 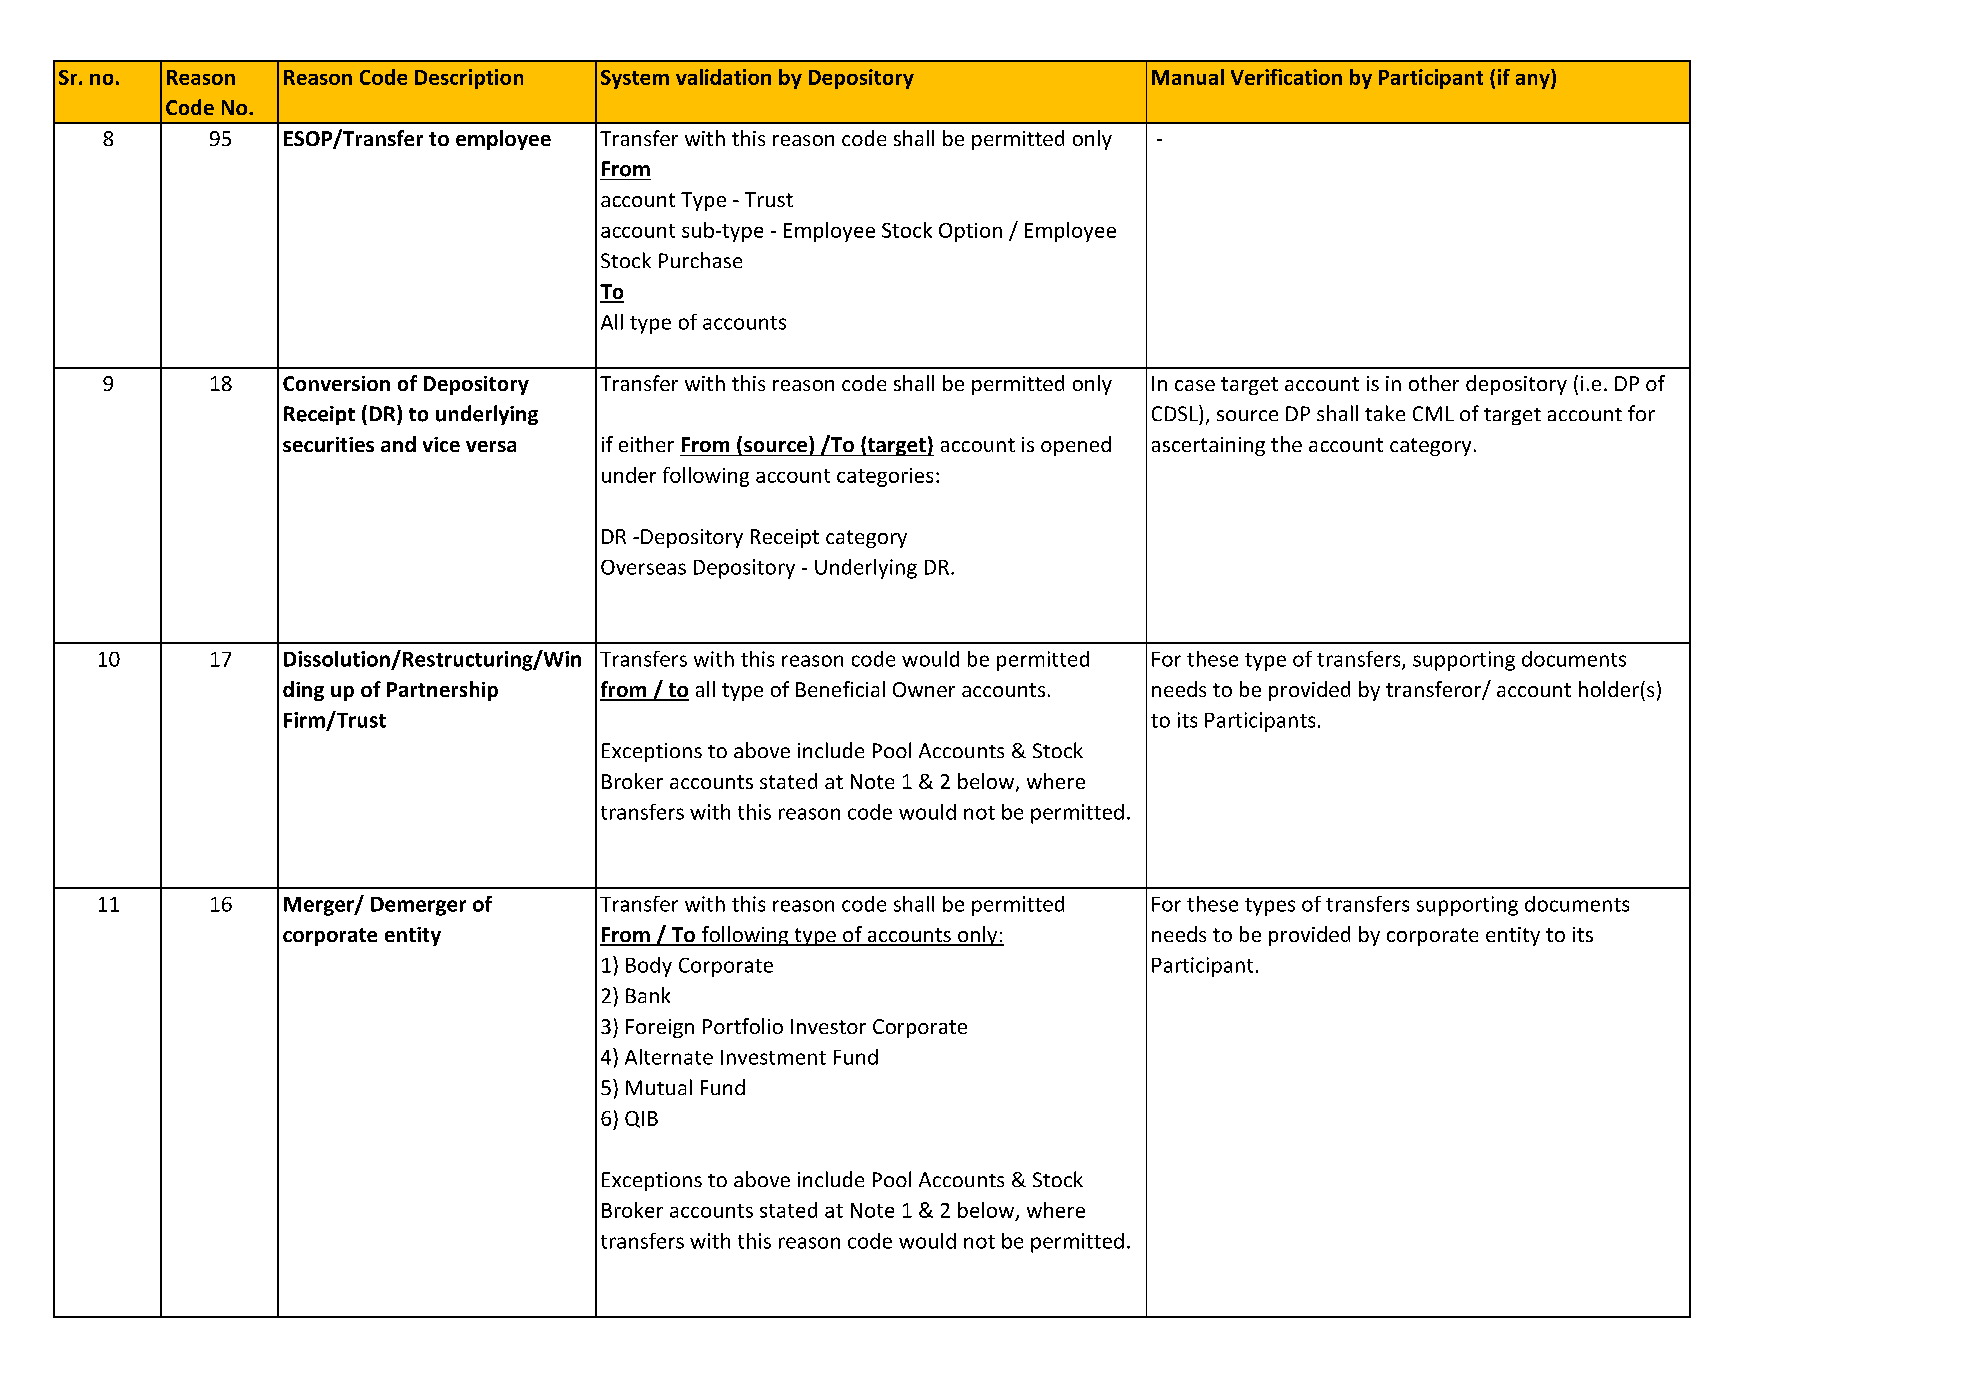 What do you see at coordinates (1286, 77) in the page?
I see `Verification` at bounding box center [1286, 77].
